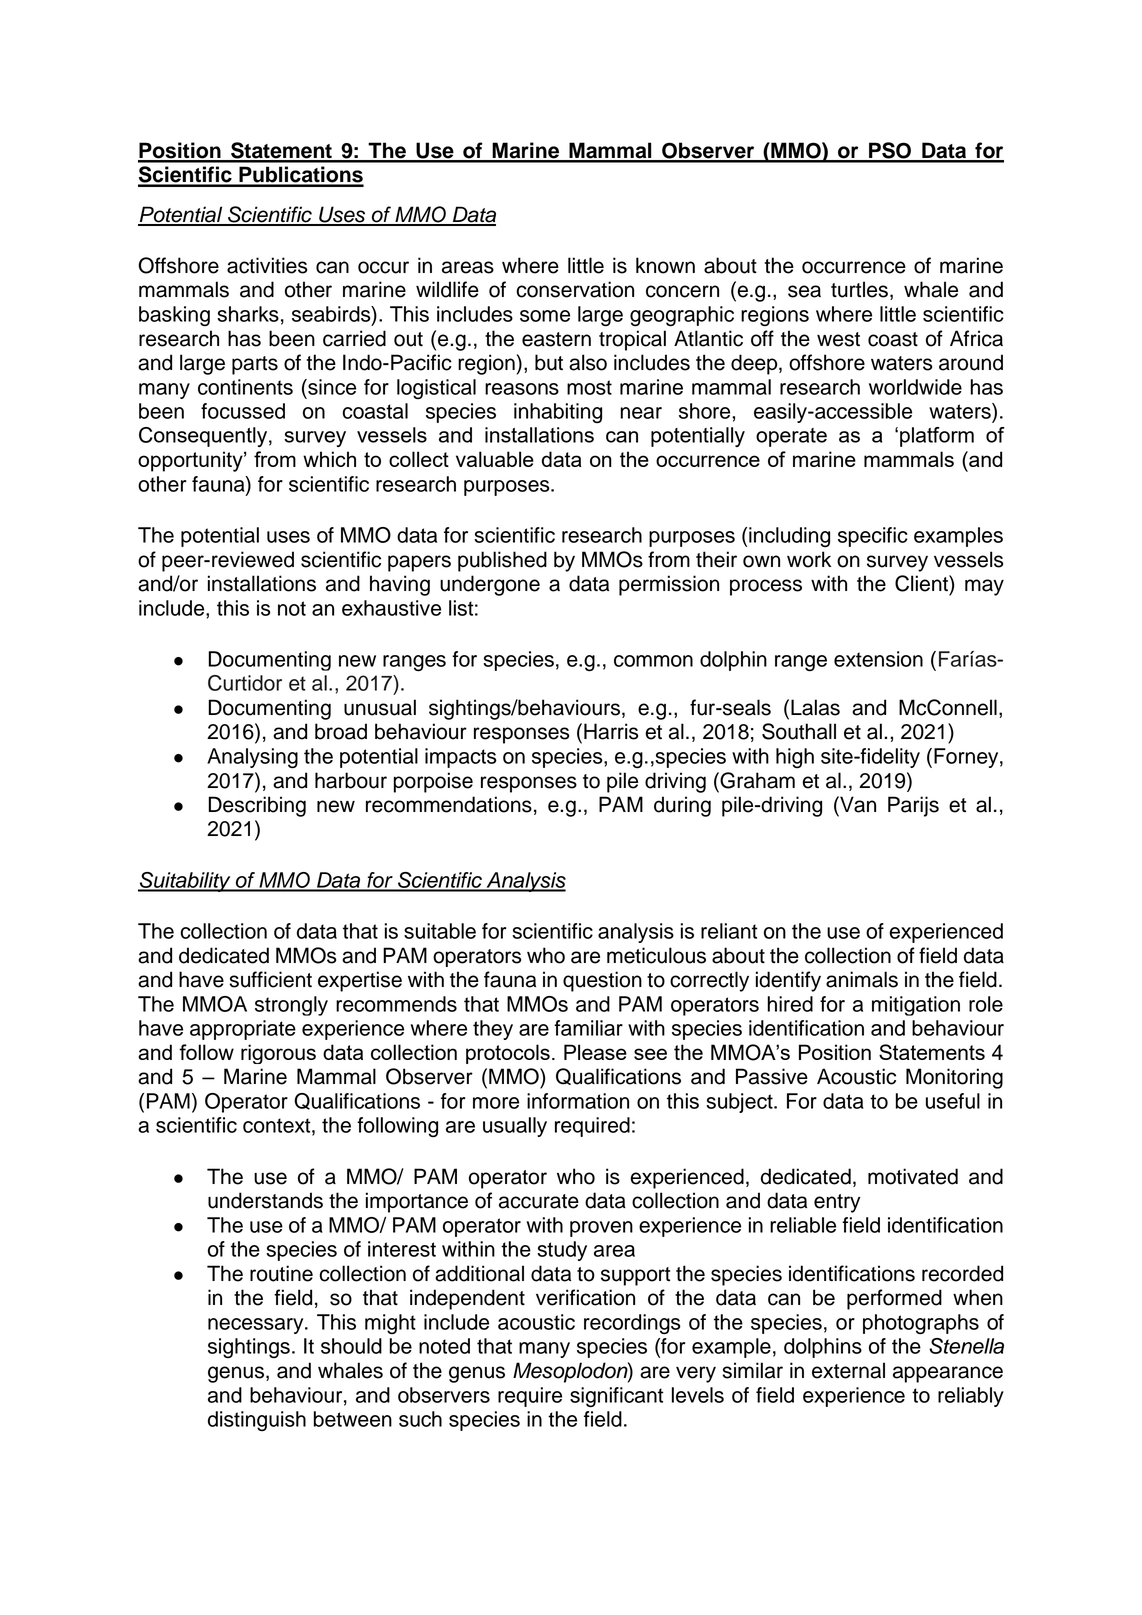 Image resolution: width=1142 pixels, height=1615 pixels. I want to click on conservation, so click(575, 289).
